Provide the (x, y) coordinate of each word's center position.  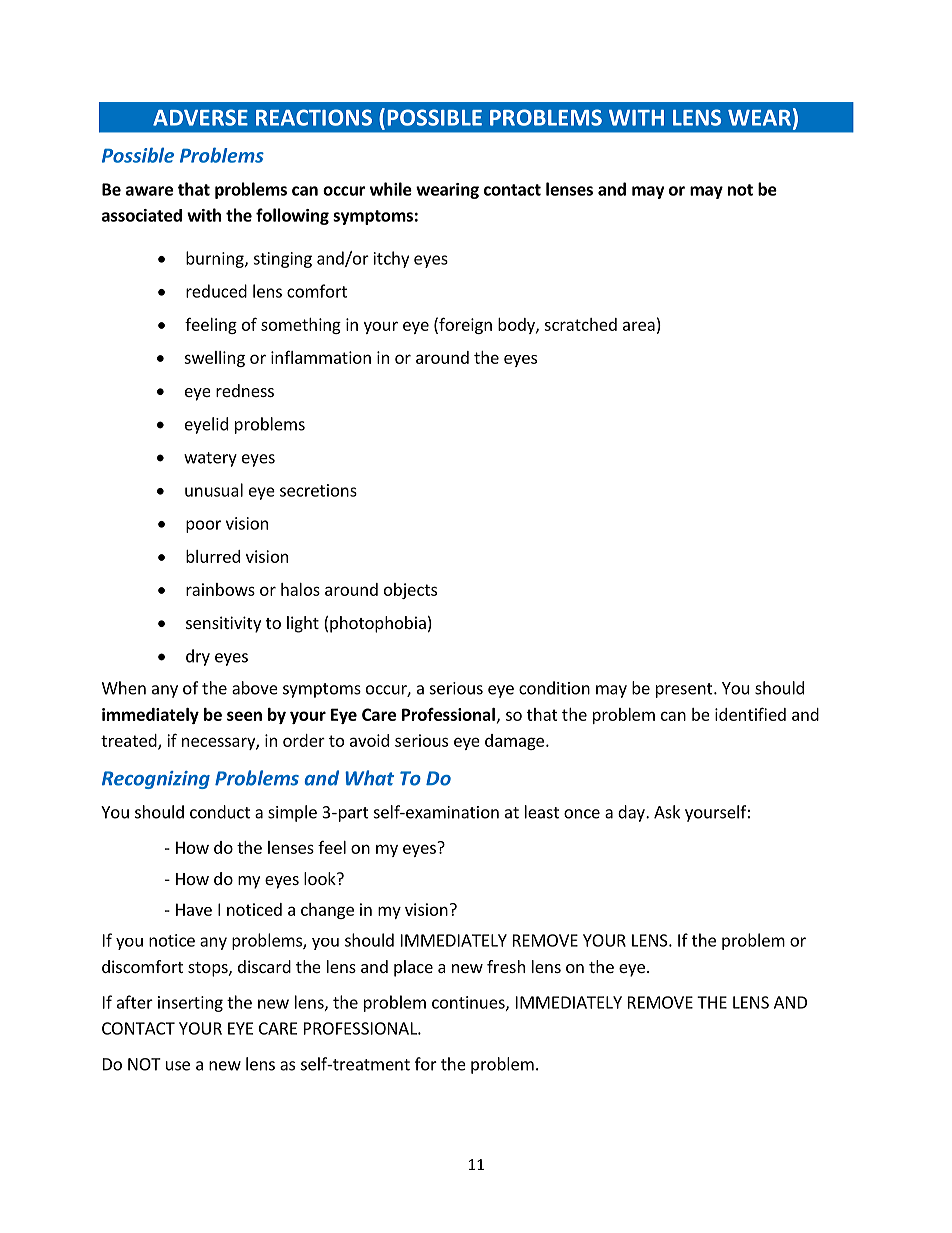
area (639, 326)
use (178, 1066)
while (391, 189)
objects (410, 591)
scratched (580, 324)
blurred (213, 556)
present (685, 690)
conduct (220, 812)
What (369, 778)
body (517, 326)
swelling (214, 359)
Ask (667, 812)
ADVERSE (200, 117)
